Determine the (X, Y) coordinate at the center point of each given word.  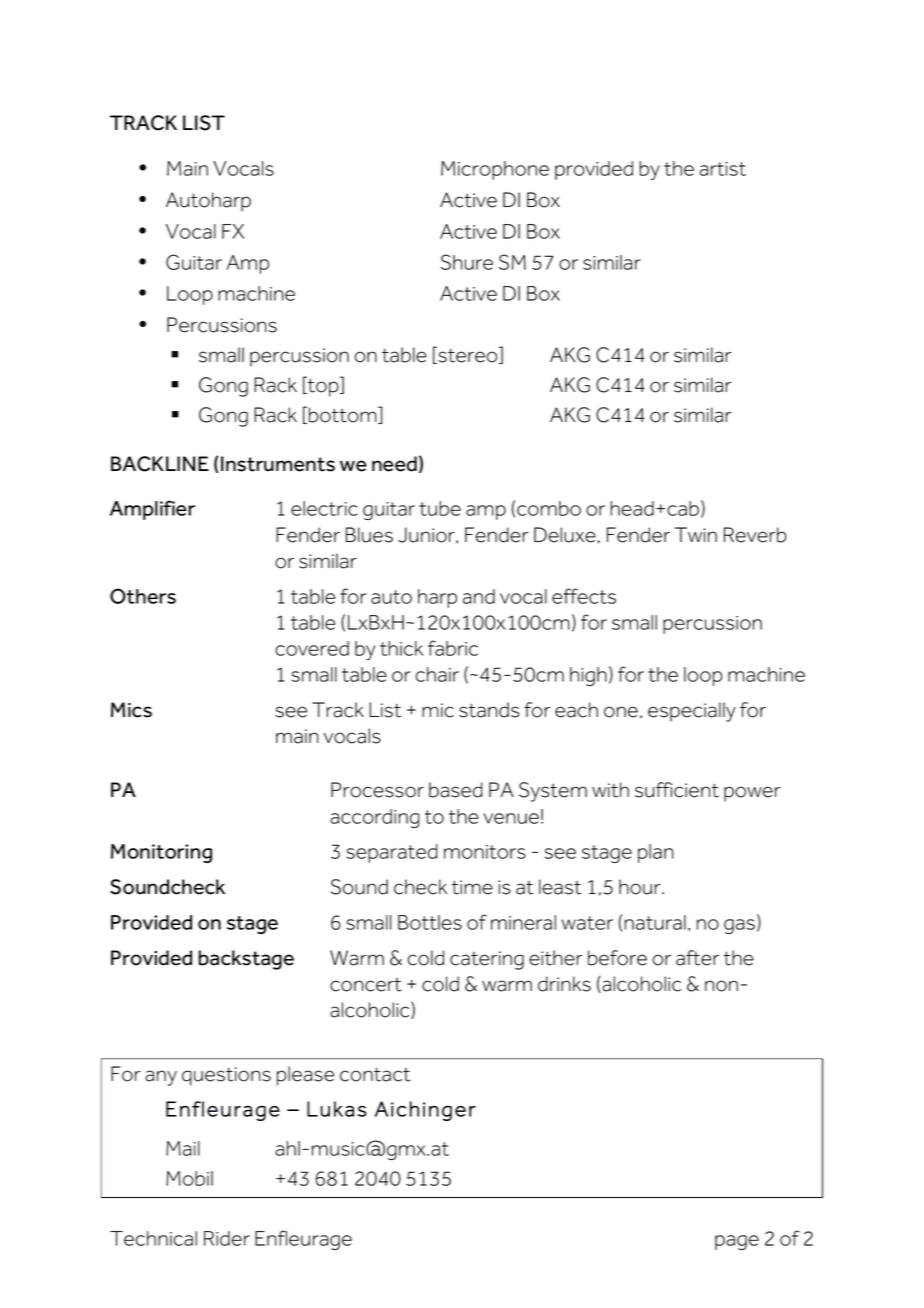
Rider (227, 1238)
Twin (696, 534)
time (472, 887)
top (323, 387)
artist (723, 169)
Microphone (495, 170)
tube (440, 508)
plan (656, 853)
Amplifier (152, 510)
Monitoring (161, 853)
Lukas (337, 1109)
